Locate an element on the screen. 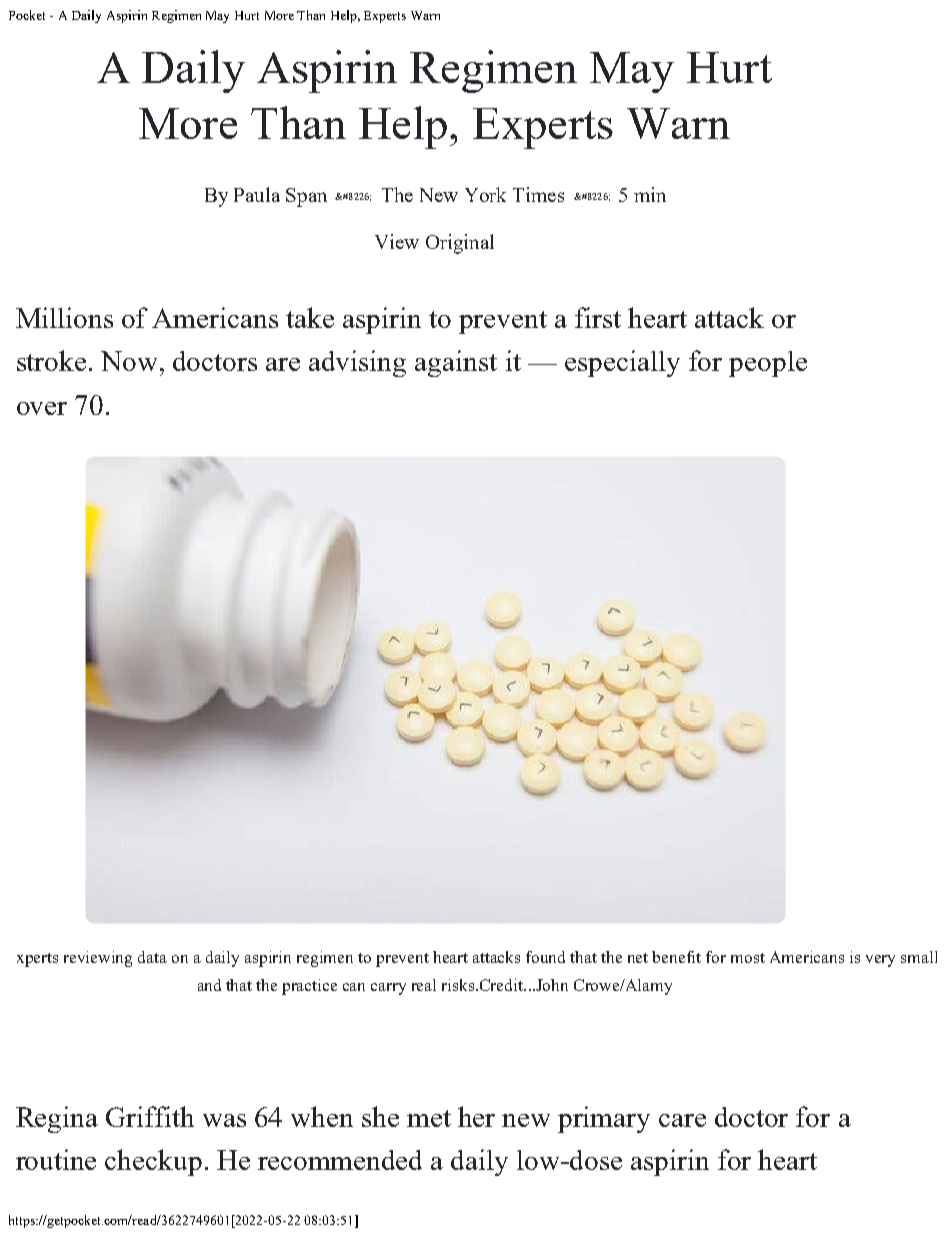 The width and height of the screenshot is (952, 1233). min is located at coordinates (650, 194).
